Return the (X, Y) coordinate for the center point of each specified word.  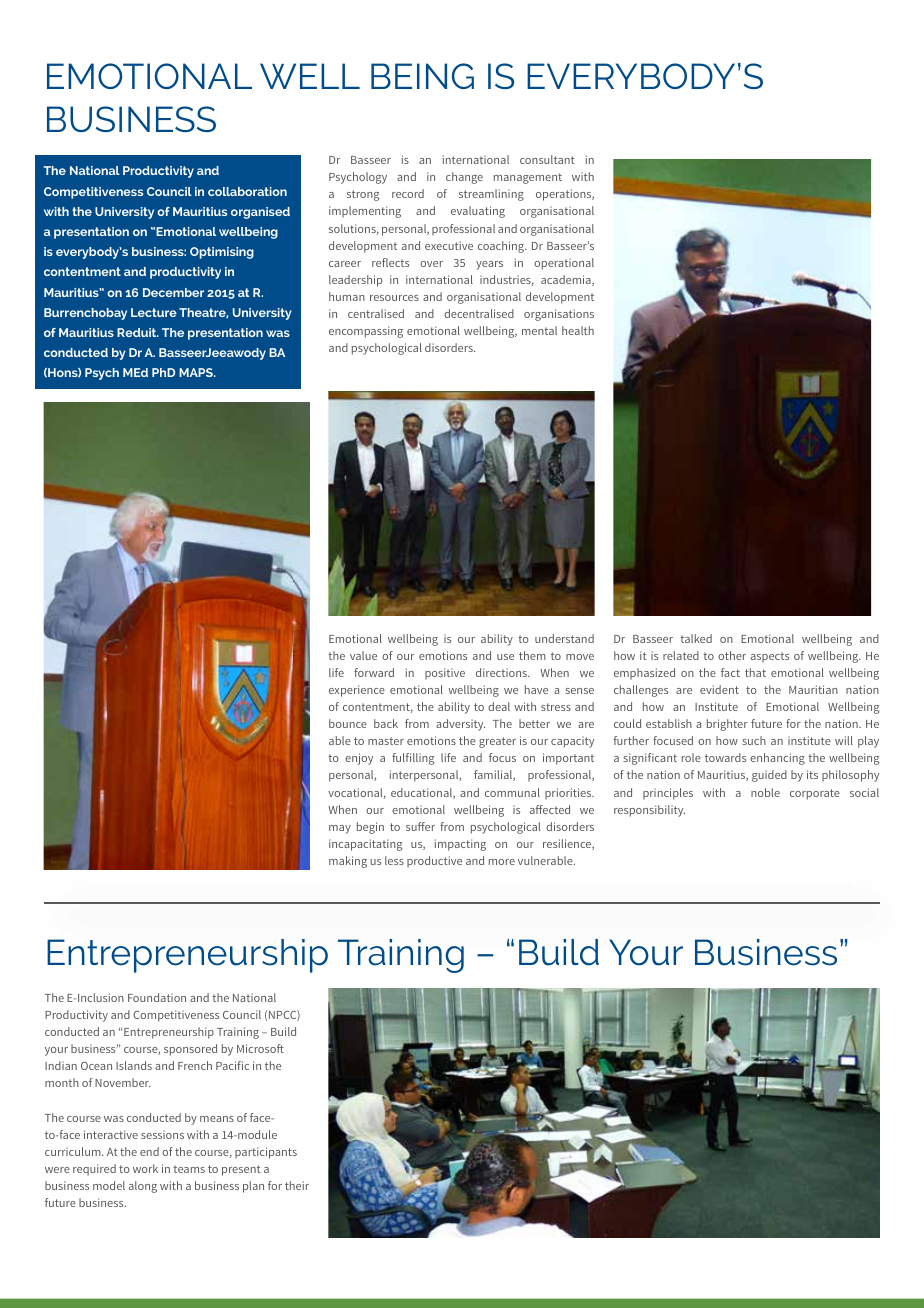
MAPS (197, 372)
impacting (460, 845)
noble (765, 792)
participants (266, 1153)
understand (564, 638)
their (297, 1185)
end (149, 1151)
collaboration (247, 191)
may (340, 829)
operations (565, 195)
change (464, 178)
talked (696, 638)
